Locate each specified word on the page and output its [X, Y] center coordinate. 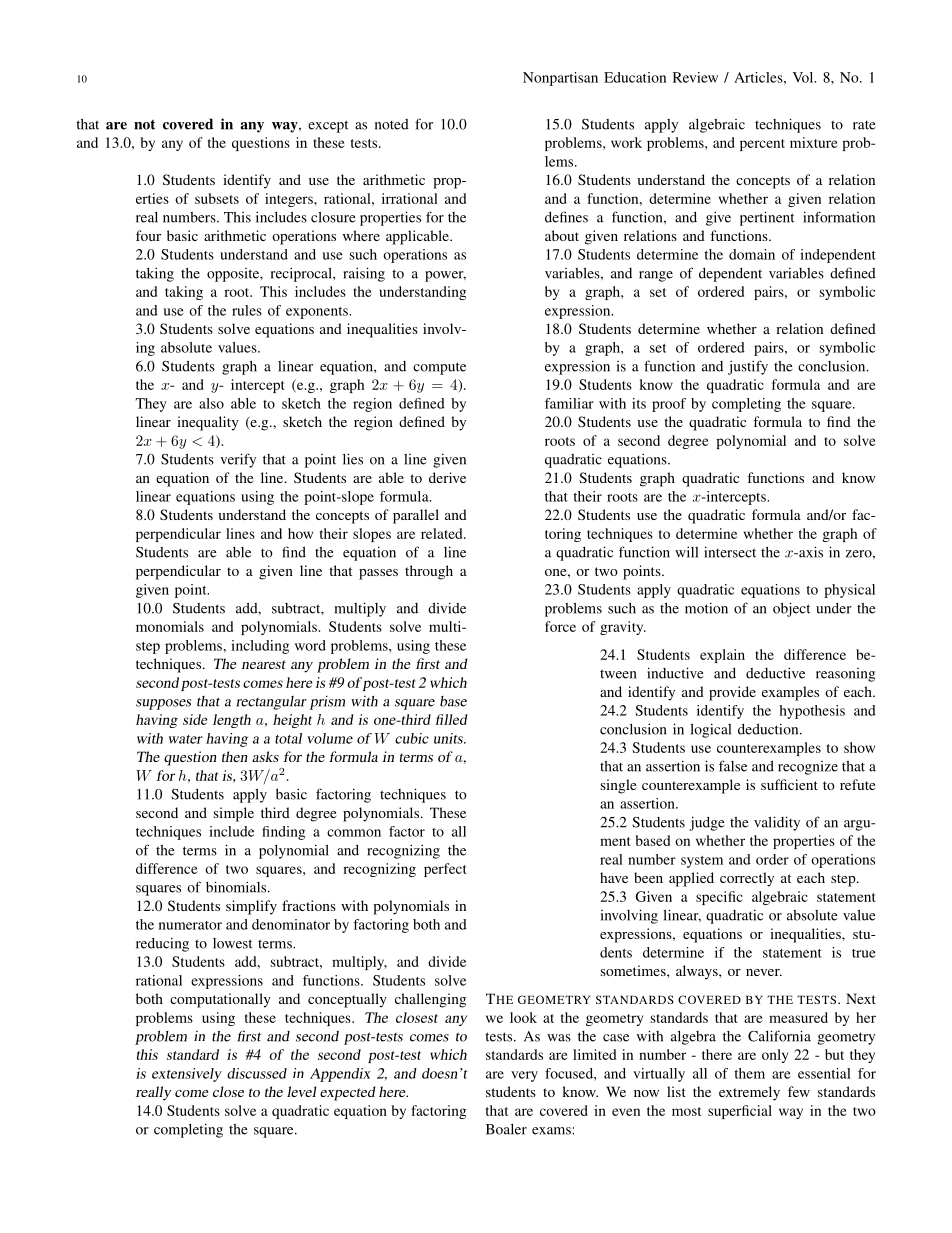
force [560, 626]
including [260, 647]
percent [762, 145]
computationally [220, 1000]
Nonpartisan [560, 79]
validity [777, 823]
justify [748, 367]
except [328, 126]
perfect [445, 870]
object [791, 609]
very [524, 1076]
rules [247, 310]
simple [234, 814]
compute [439, 368]
